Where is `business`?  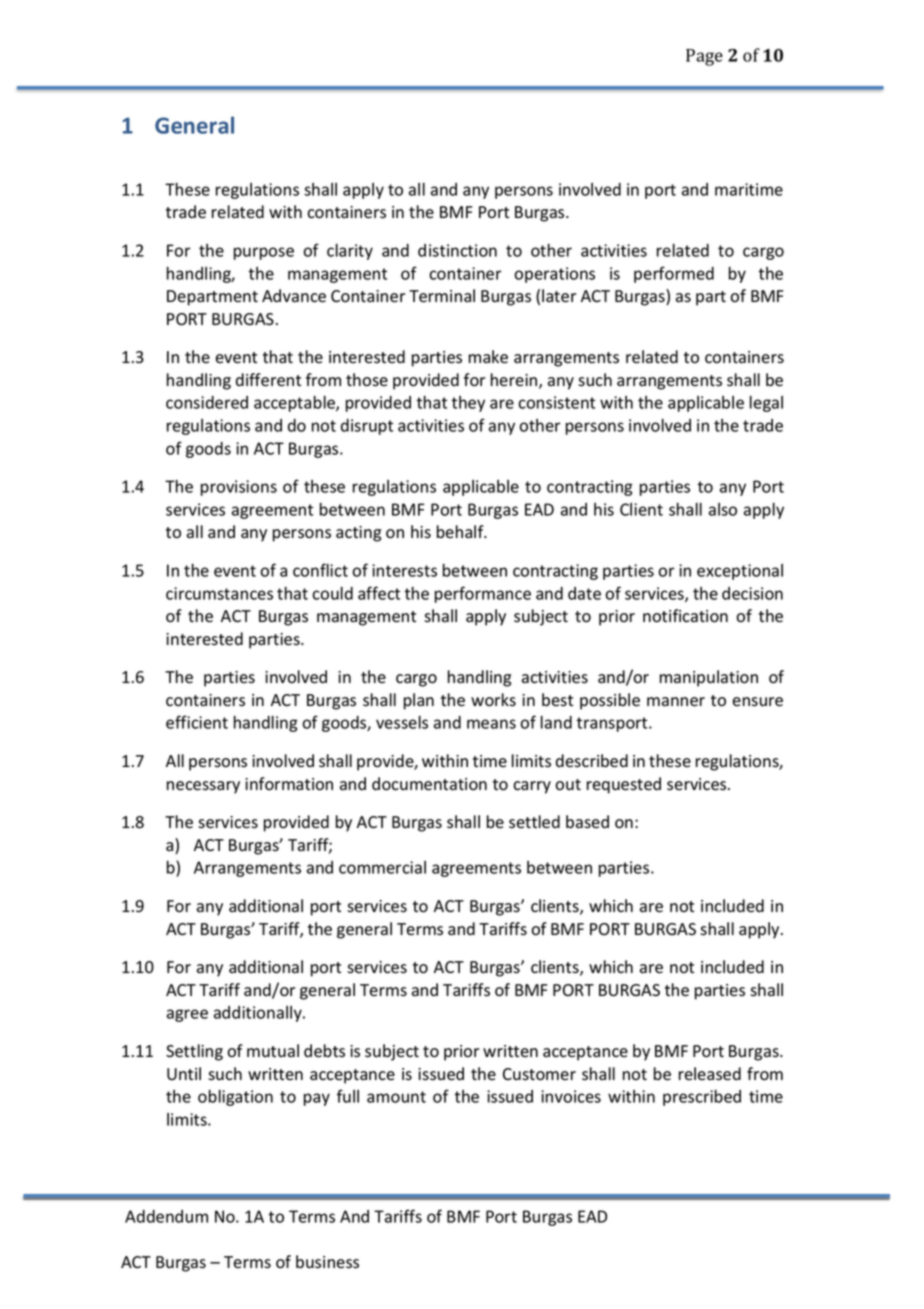
business is located at coordinates (327, 1262).
